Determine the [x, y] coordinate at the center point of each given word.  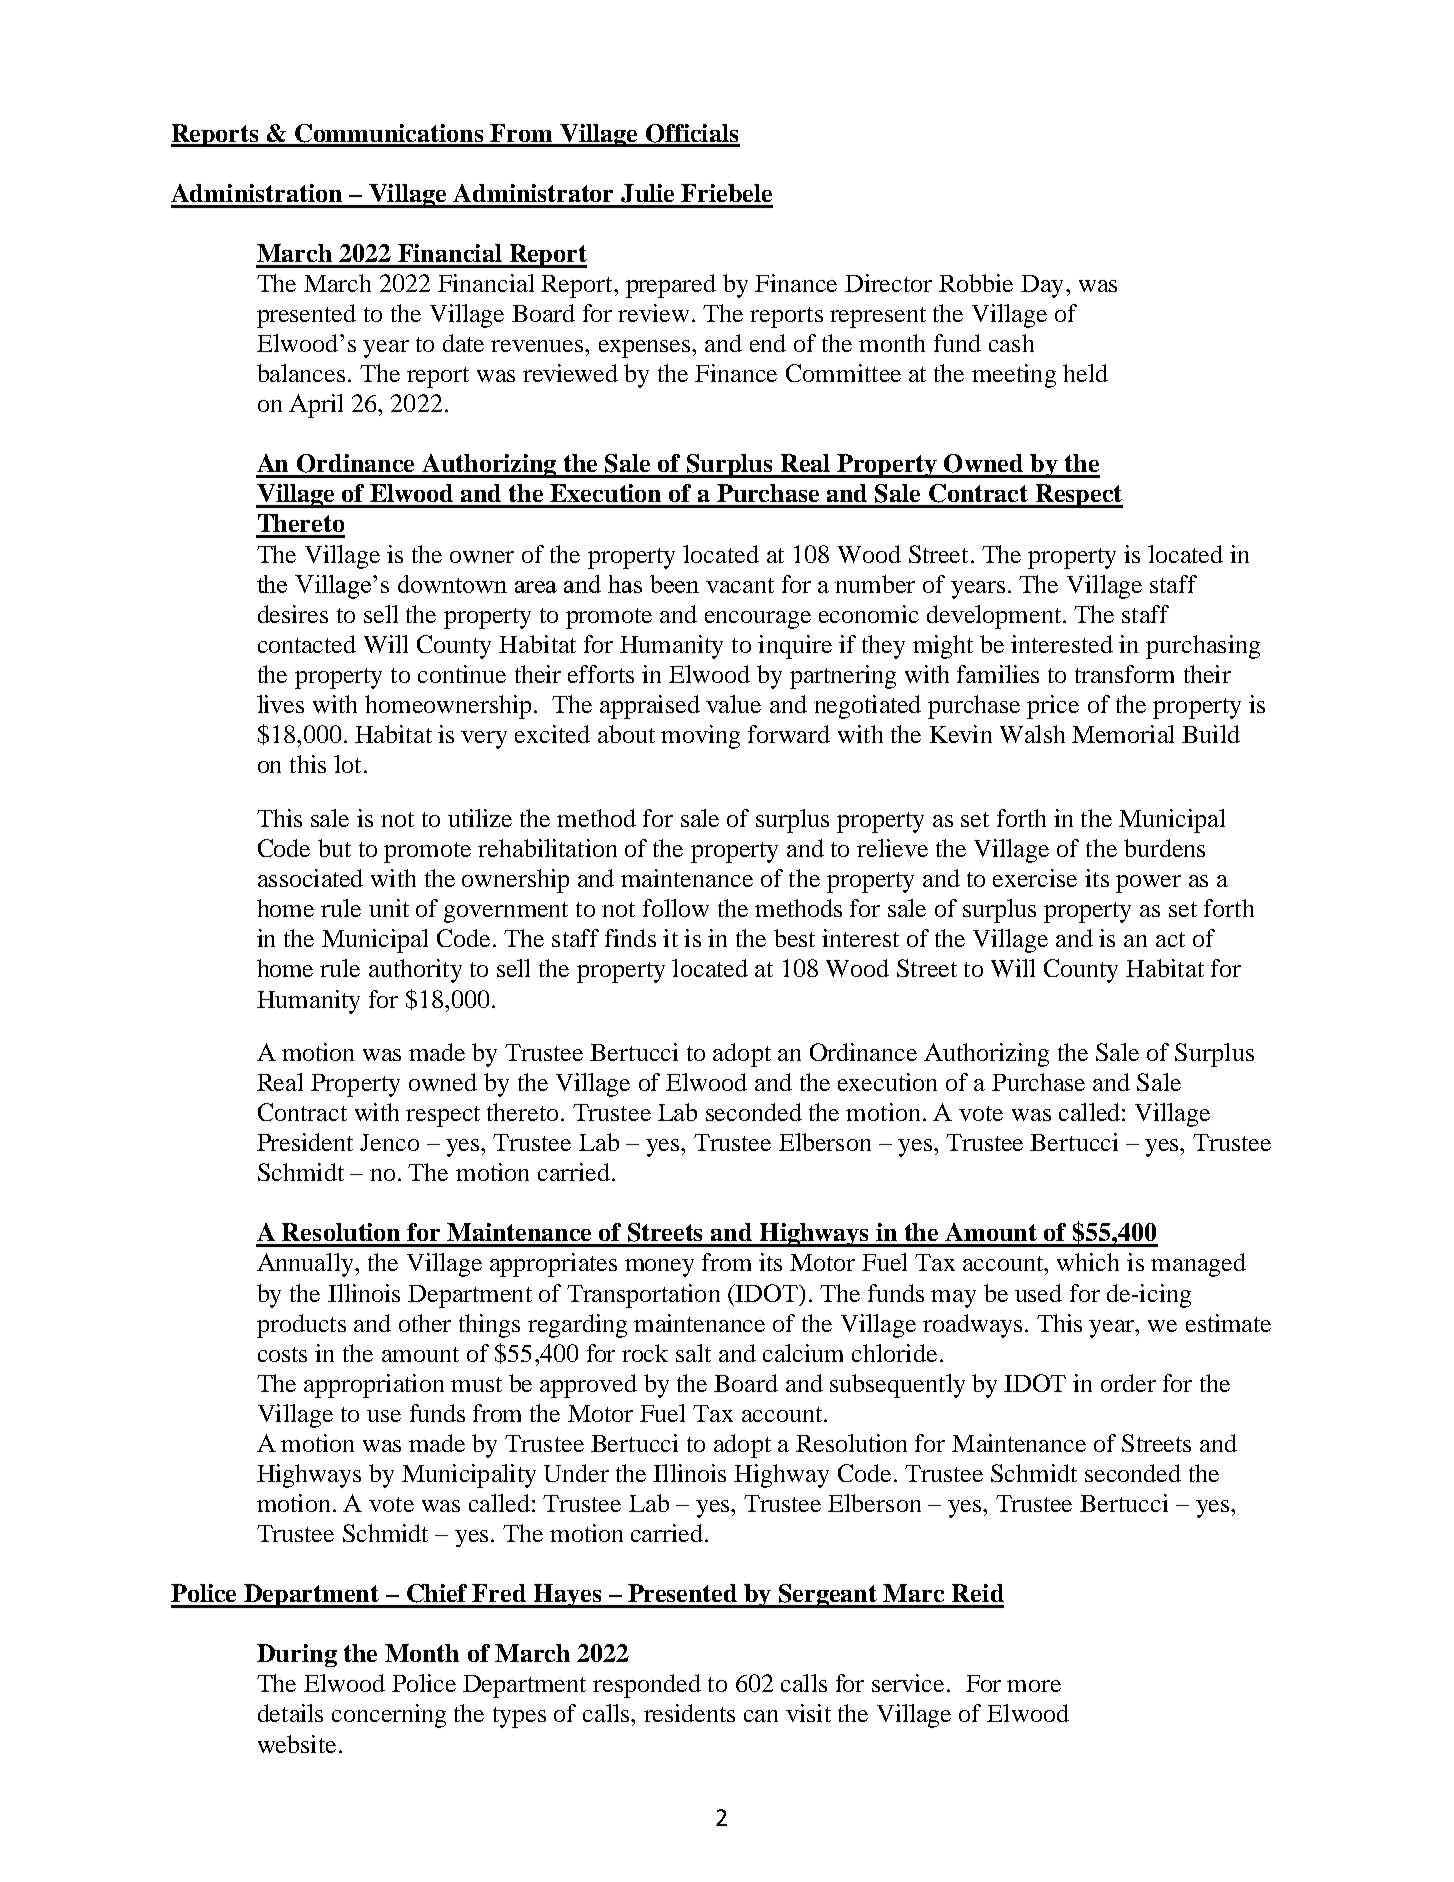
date [463, 343]
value [733, 704]
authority [415, 971]
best [794, 938]
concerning [389, 1716]
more [1034, 1686]
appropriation [374, 1386]
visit [808, 1713]
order [1128, 1383]
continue [462, 674]
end [768, 343]
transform [1124, 674]
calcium [803, 1353]
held [1085, 373]
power [1148, 884]
